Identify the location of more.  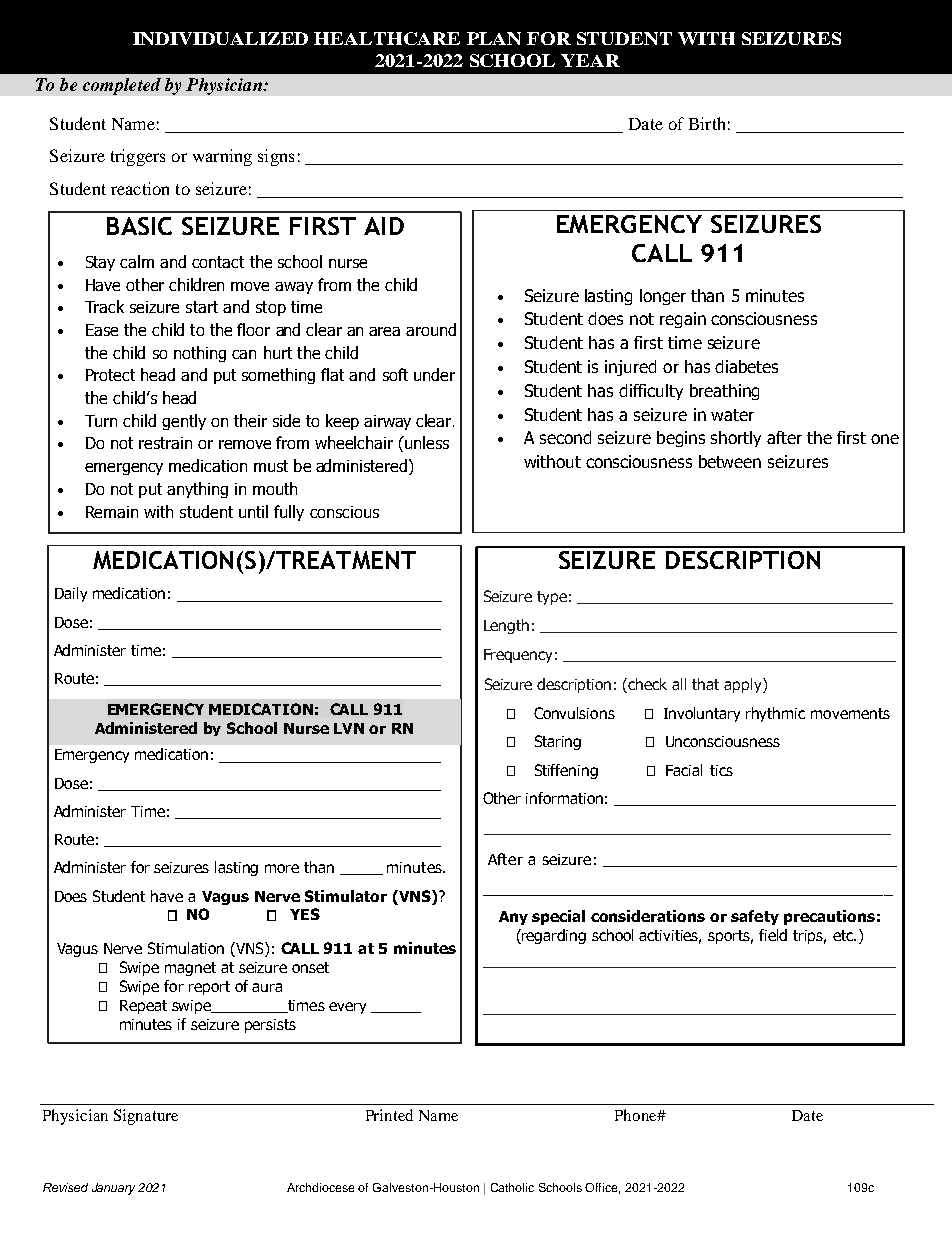
(282, 868).
